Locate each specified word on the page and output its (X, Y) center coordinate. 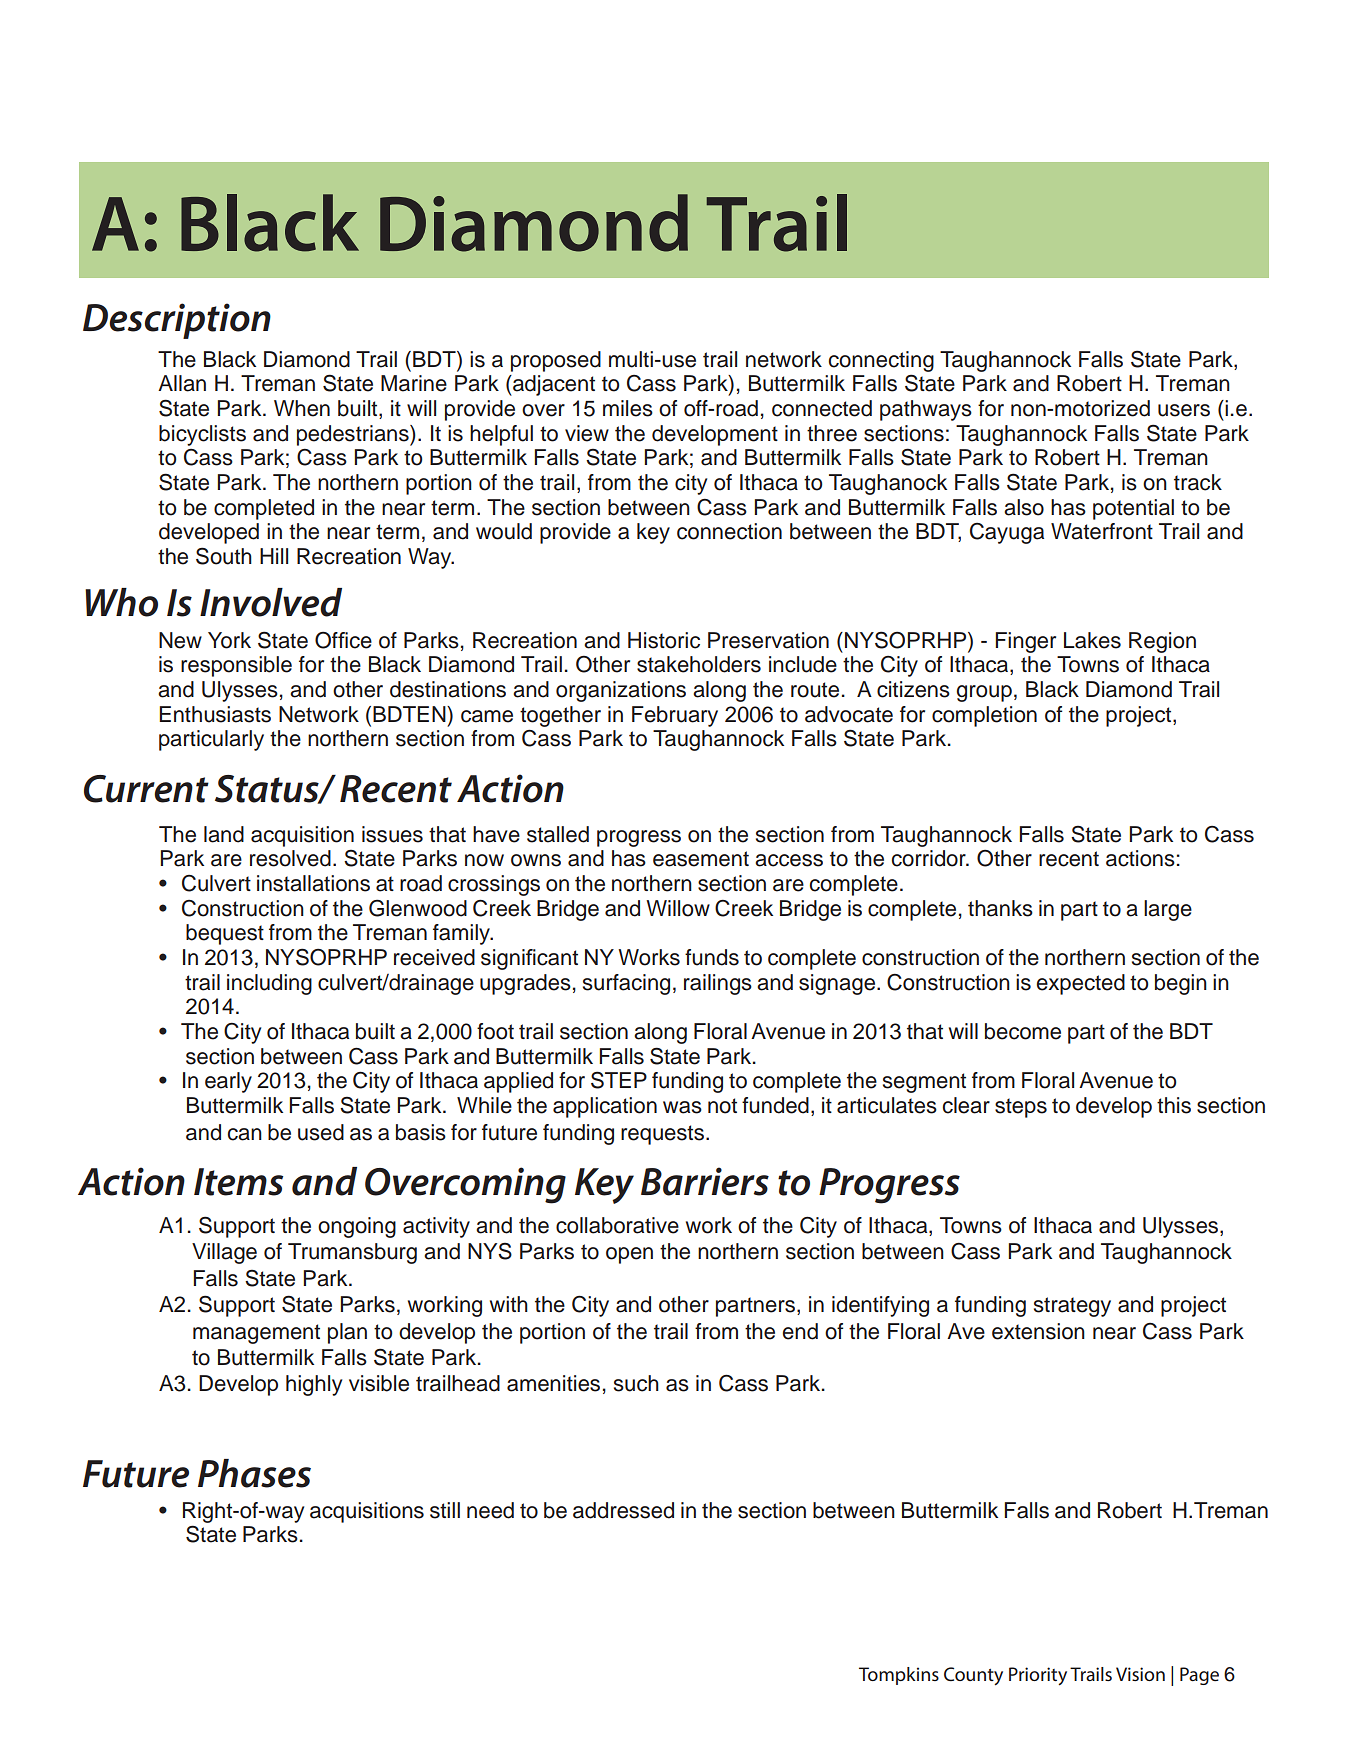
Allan (182, 383)
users (1184, 410)
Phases (254, 1473)
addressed (623, 1510)
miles (628, 408)
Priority (1038, 1676)
